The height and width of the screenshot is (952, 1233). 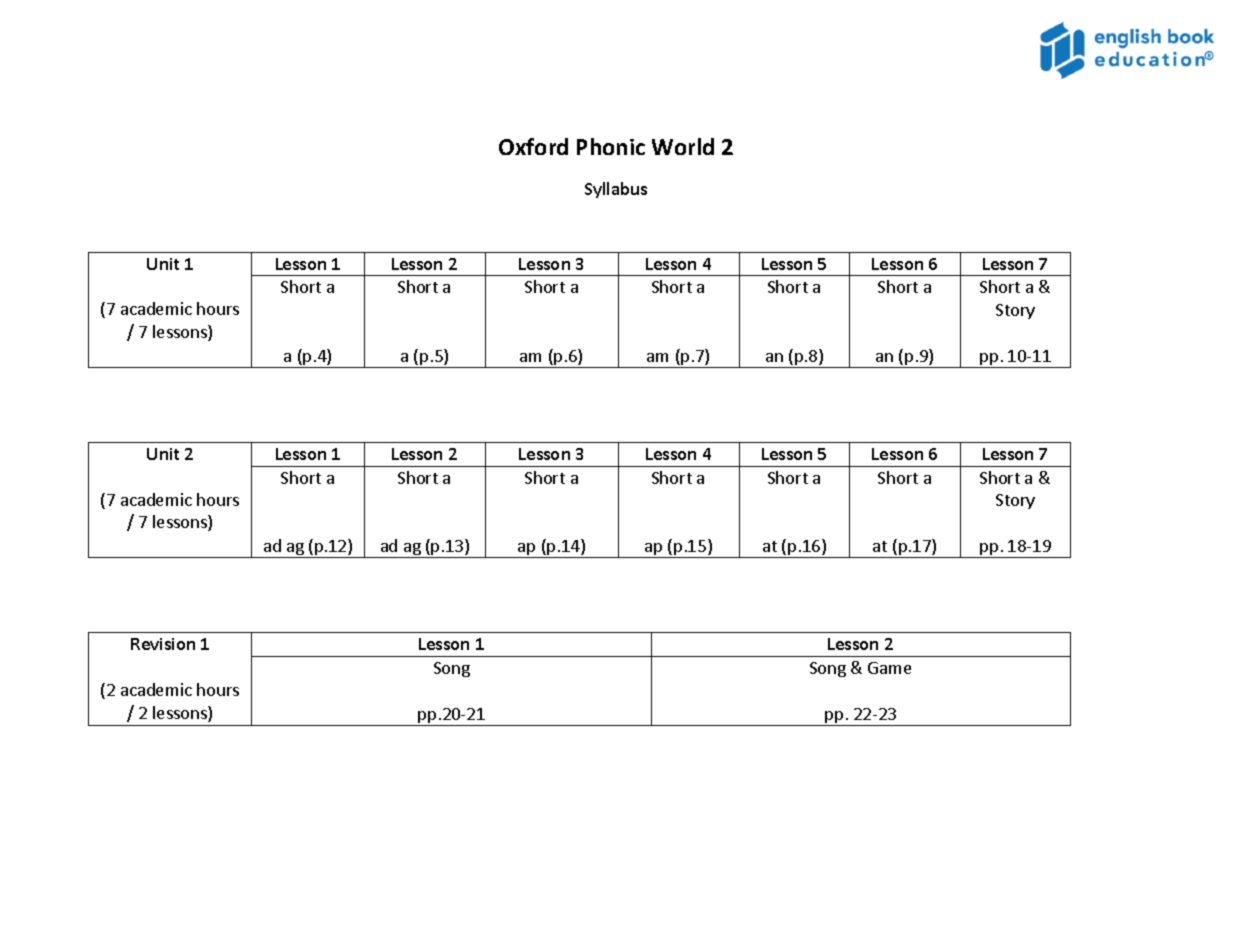 I want to click on Phonic, so click(x=611, y=146).
